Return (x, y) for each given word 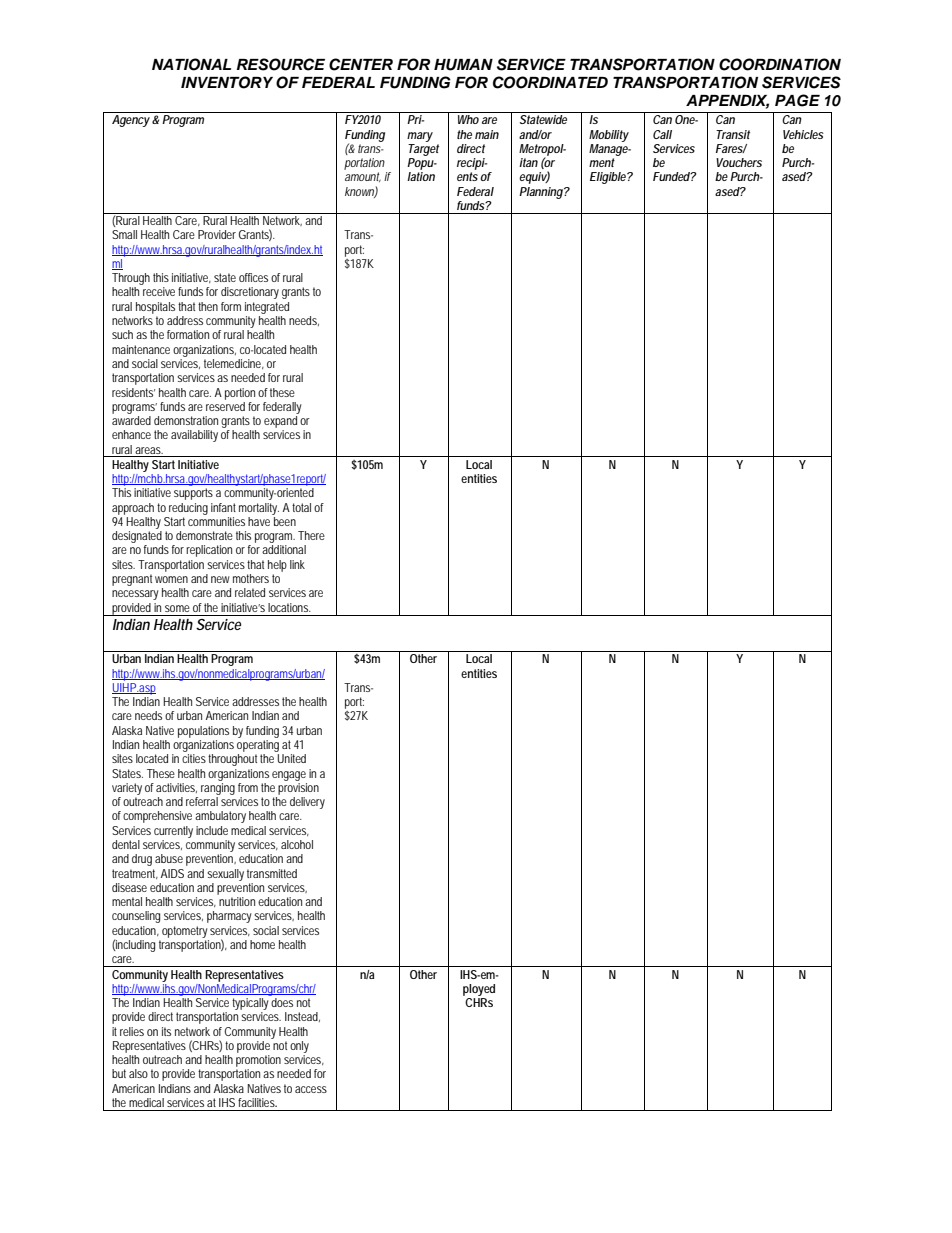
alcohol (297, 844)
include (212, 830)
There (311, 535)
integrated (267, 308)
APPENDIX (727, 102)
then (208, 306)
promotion (258, 1062)
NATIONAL (191, 64)
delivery (307, 803)
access (311, 1089)
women (171, 579)
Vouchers (739, 162)
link (297, 564)
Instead (302, 1017)
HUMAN (463, 65)
